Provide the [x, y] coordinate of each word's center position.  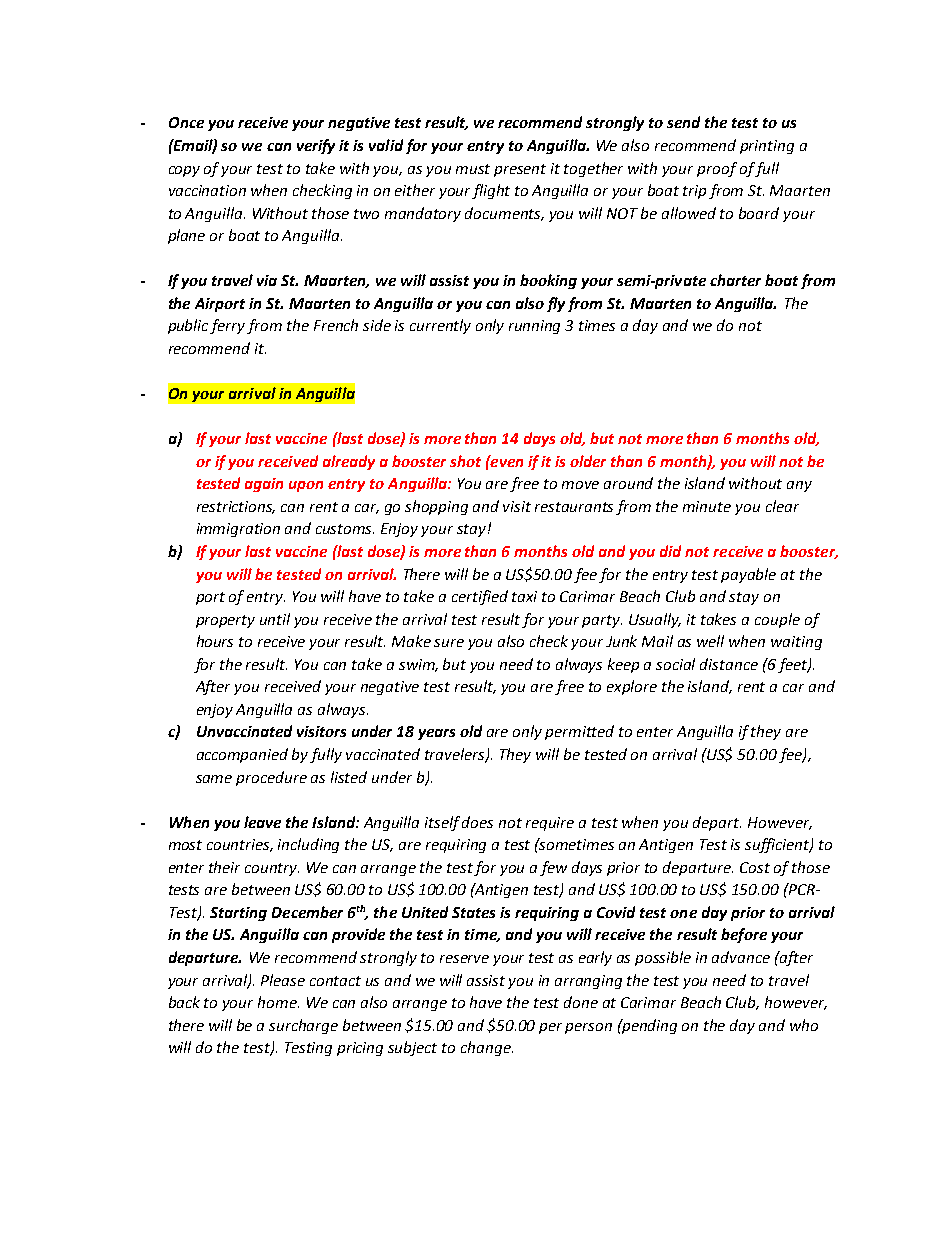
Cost [755, 867]
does [477, 822]
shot [465, 461]
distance [729, 664]
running [534, 327]
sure [449, 643]
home [278, 1002]
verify [316, 146]
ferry [229, 326]
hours [215, 641]
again [264, 485]
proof [717, 169]
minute [707, 506]
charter [735, 280]
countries [240, 845]
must [473, 169]
